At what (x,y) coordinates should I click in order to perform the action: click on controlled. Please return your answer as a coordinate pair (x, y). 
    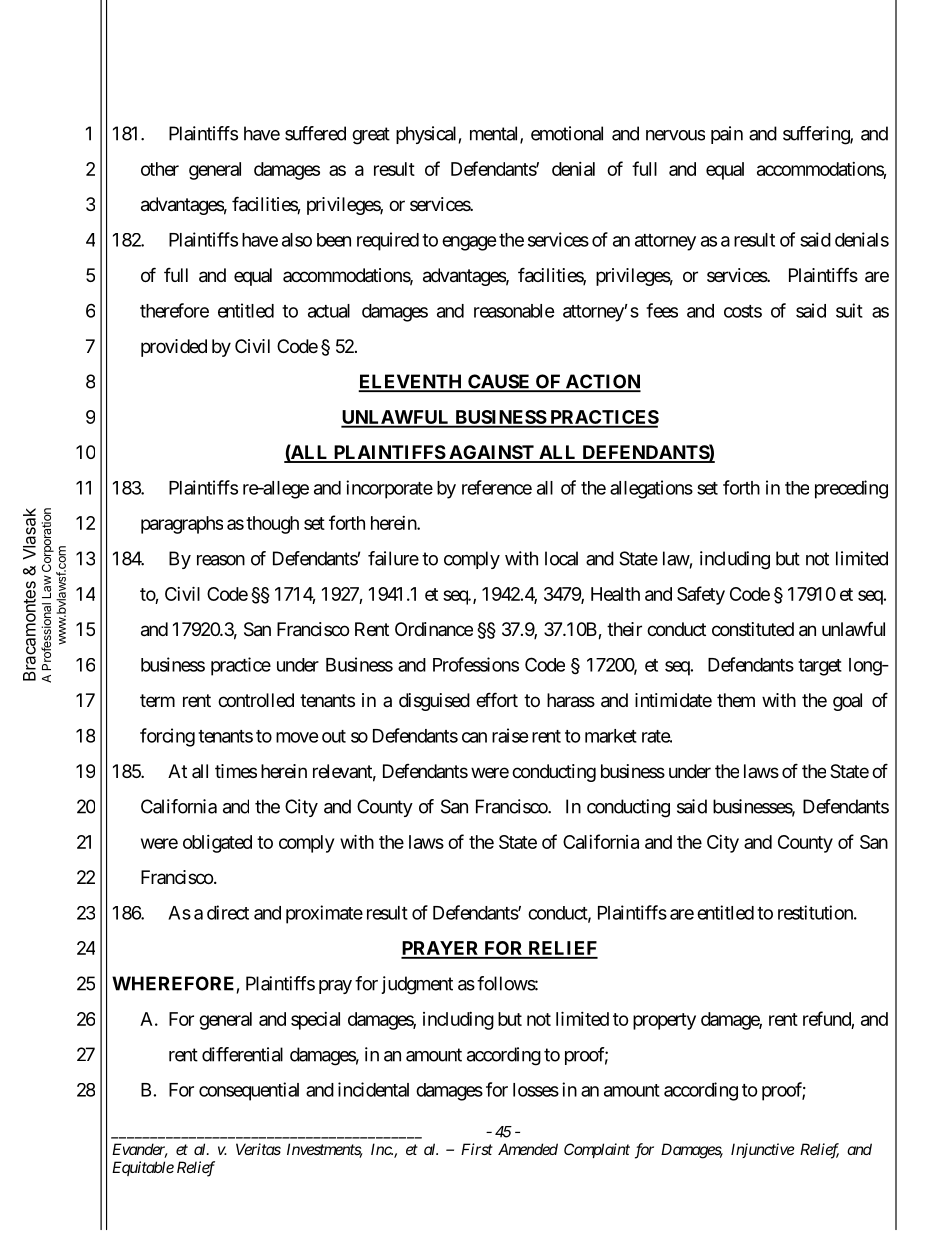
    Looking at the image, I should click on (256, 700).
